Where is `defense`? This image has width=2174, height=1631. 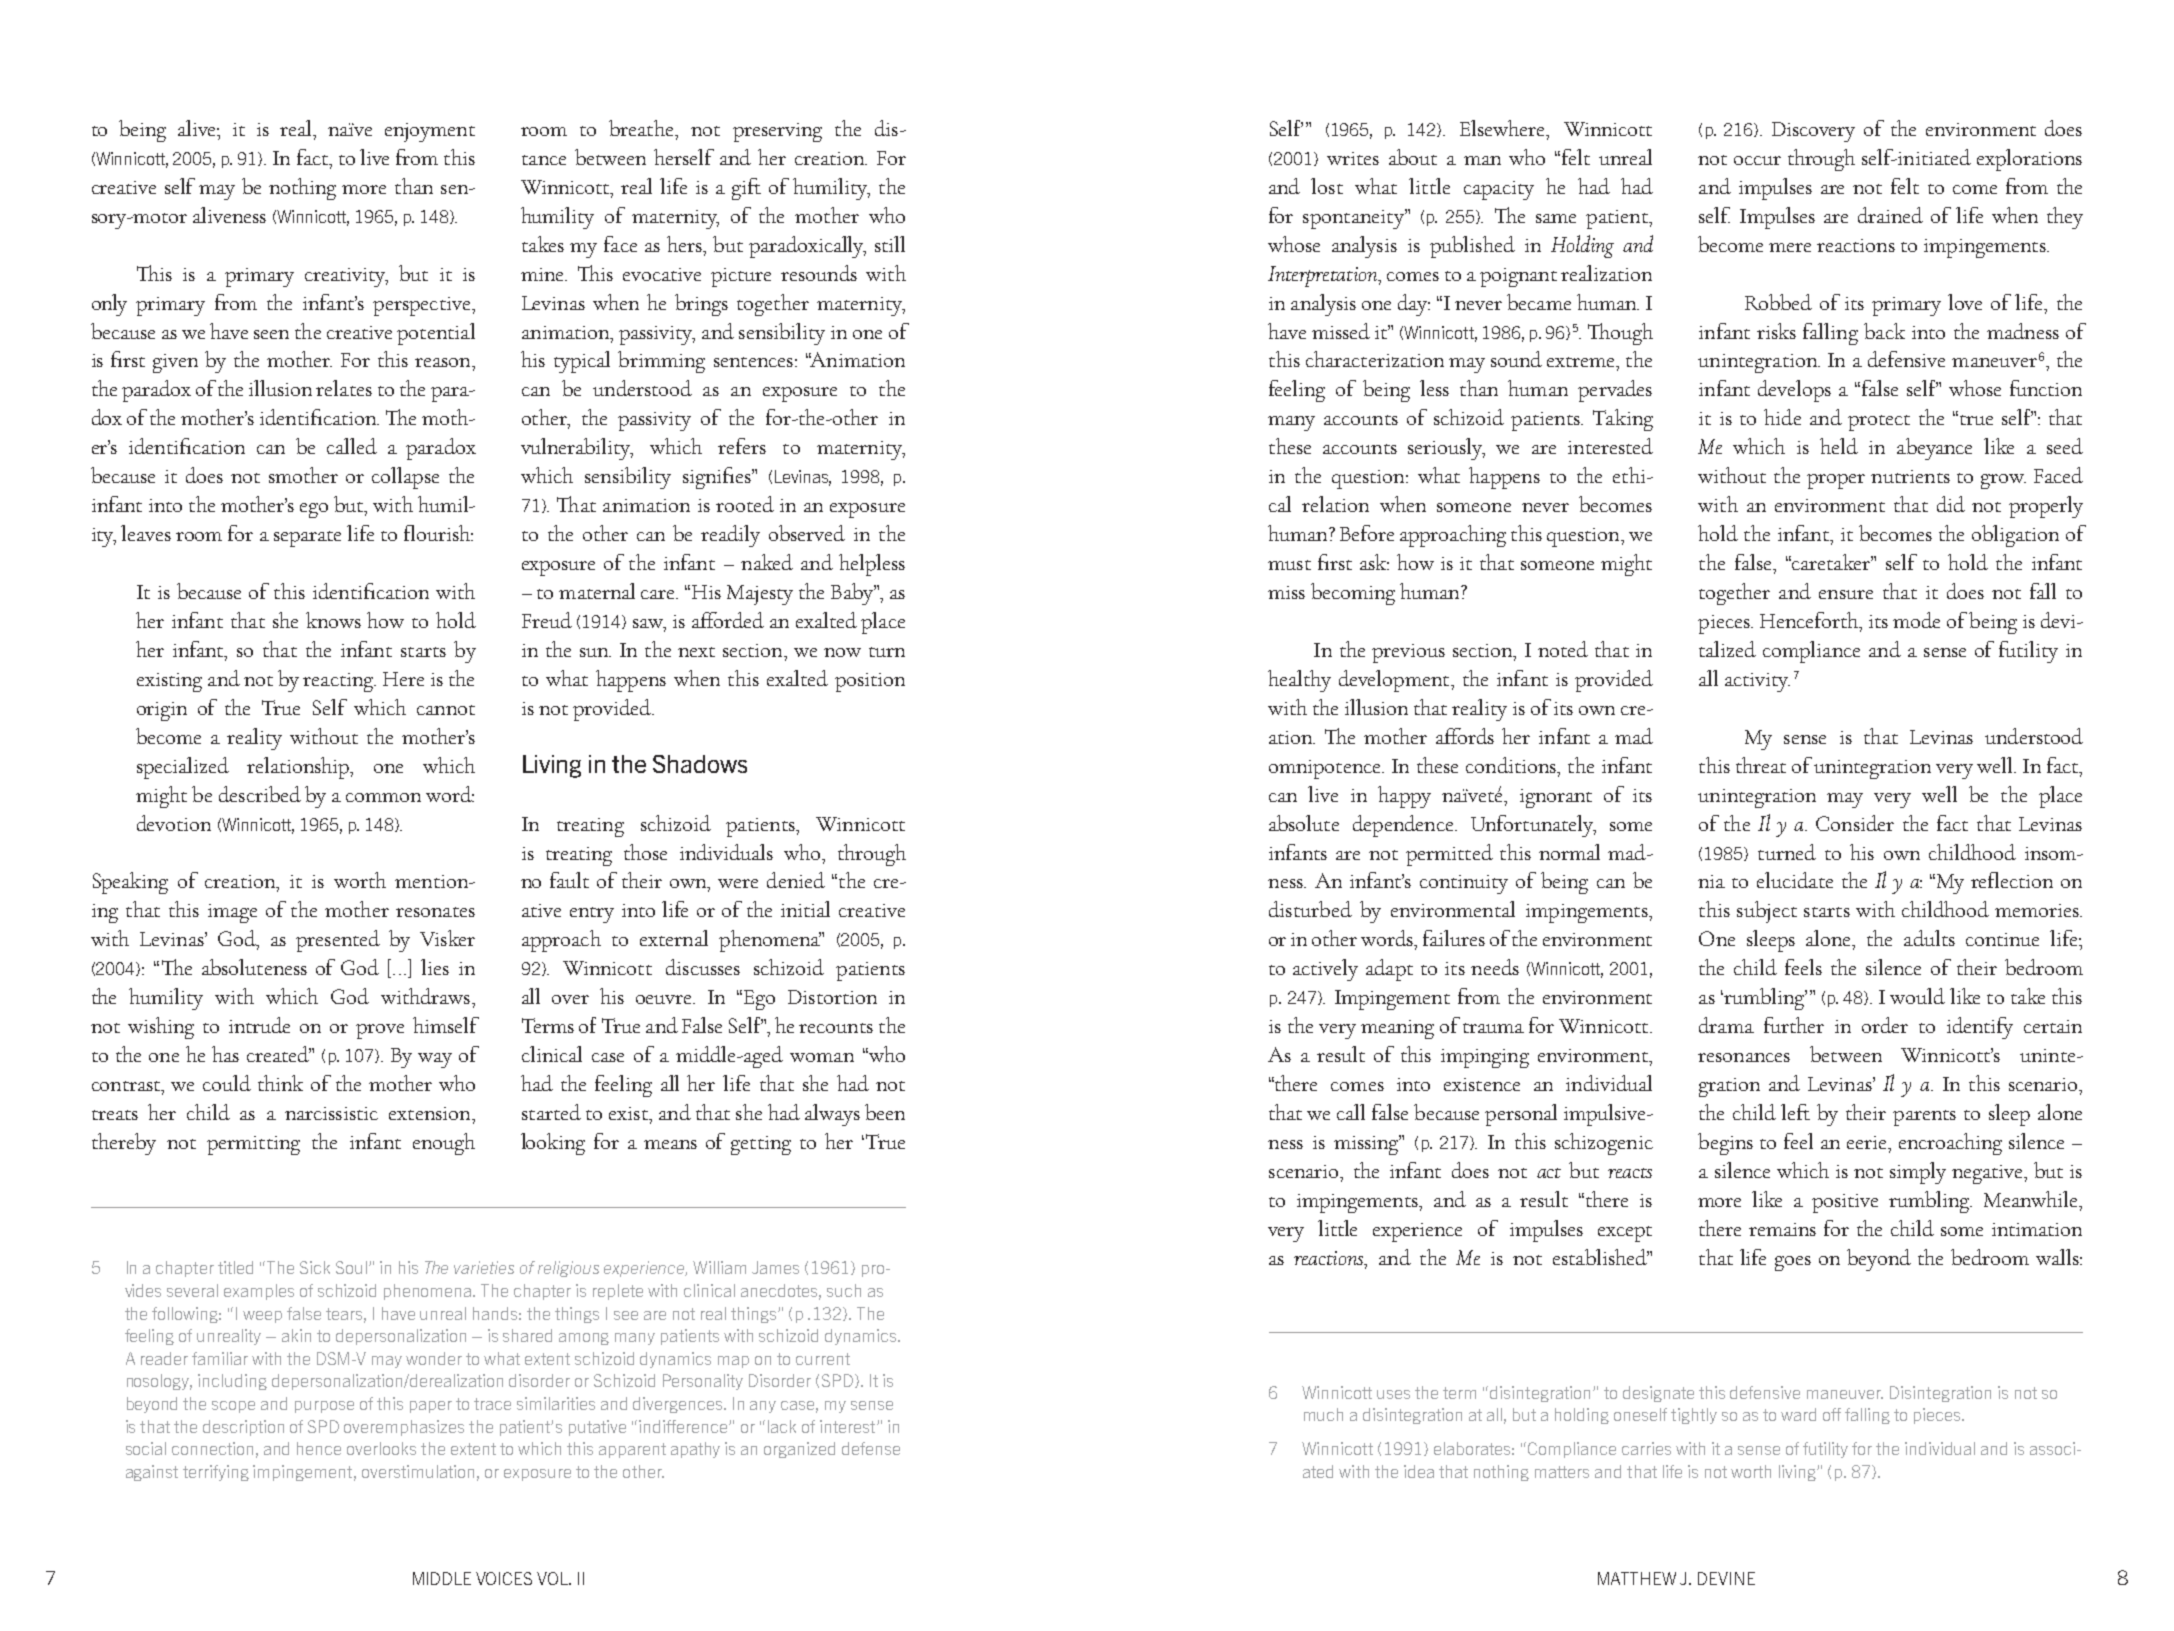 defense is located at coordinates (871, 1448).
